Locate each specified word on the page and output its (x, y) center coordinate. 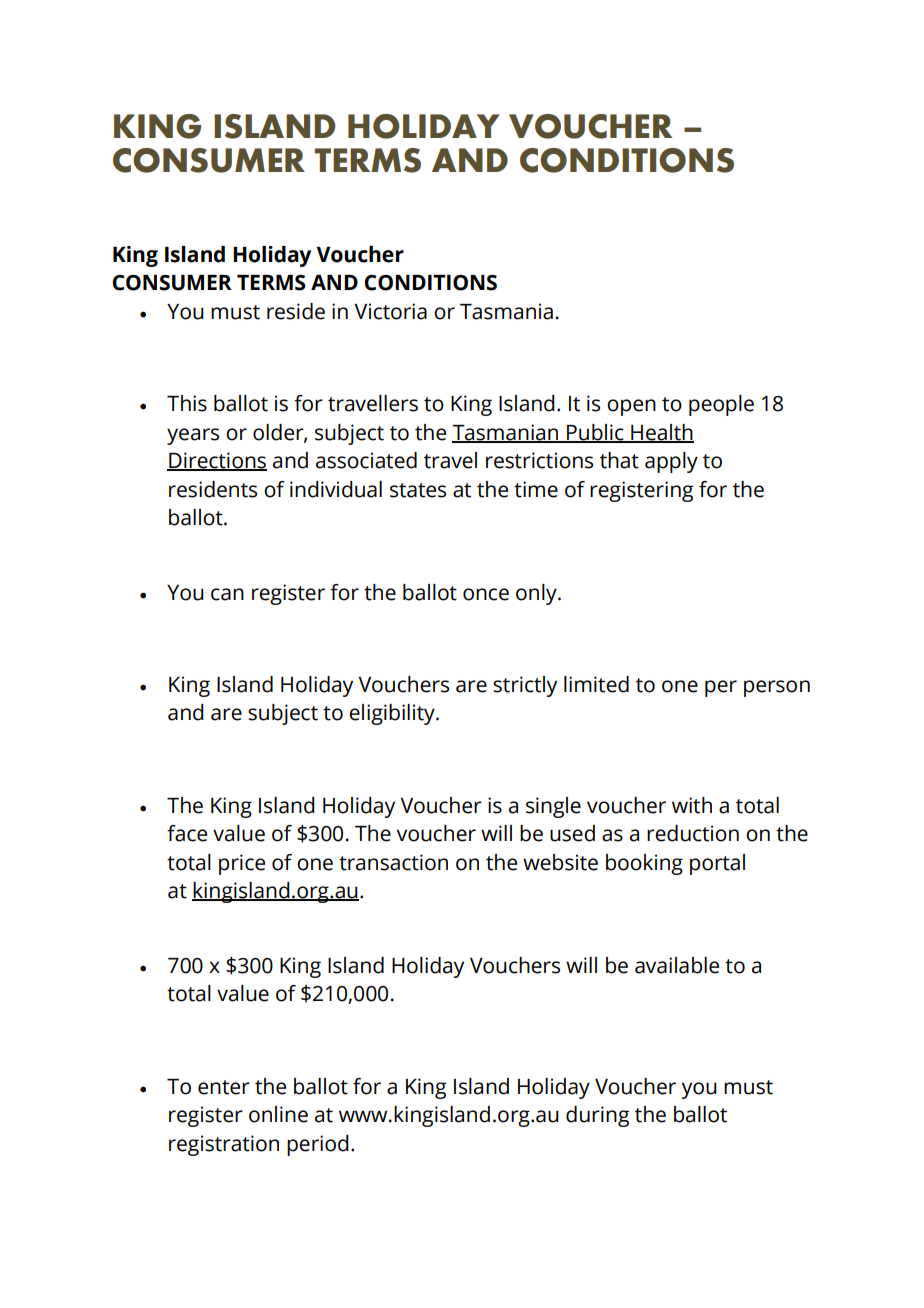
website (560, 862)
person (777, 688)
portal (717, 864)
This (187, 403)
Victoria (390, 311)
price (242, 864)
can (227, 594)
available (677, 965)
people (721, 405)
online (278, 1114)
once (486, 594)
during (597, 1116)
